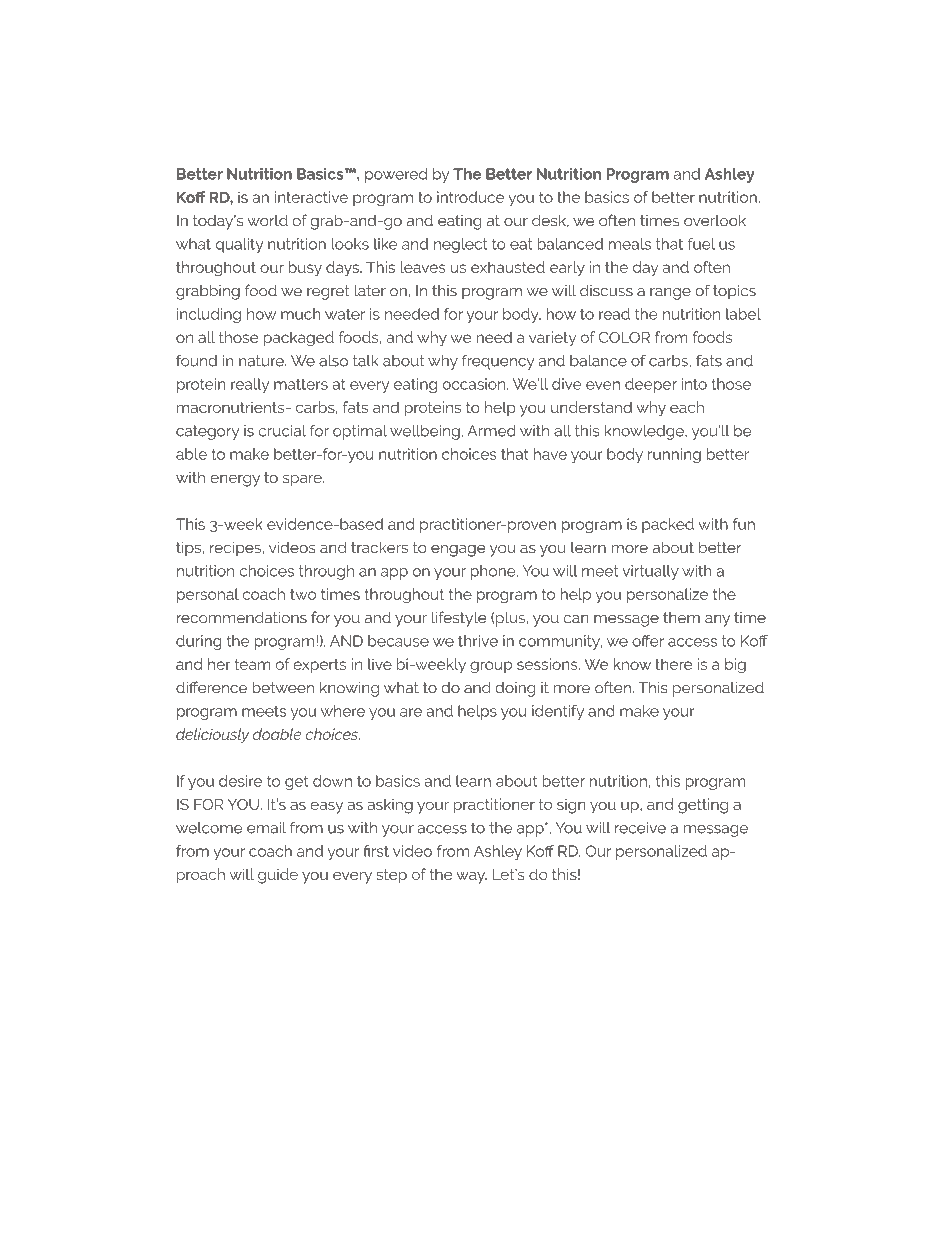  I want to click on world, so click(267, 220).
